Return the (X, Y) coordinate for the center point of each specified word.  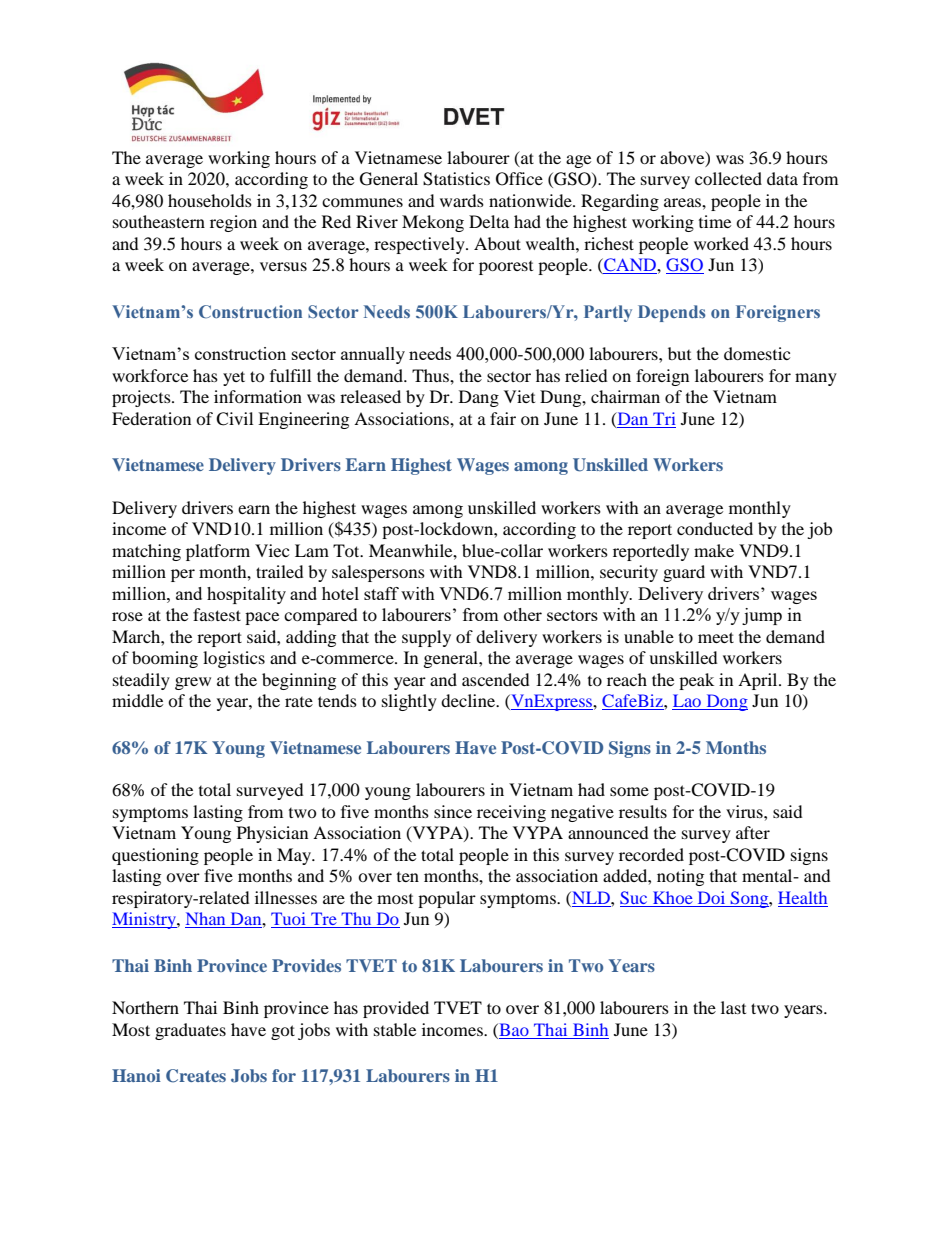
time (715, 221)
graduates (190, 1031)
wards (462, 200)
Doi (711, 897)
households (210, 200)
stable (395, 1029)
